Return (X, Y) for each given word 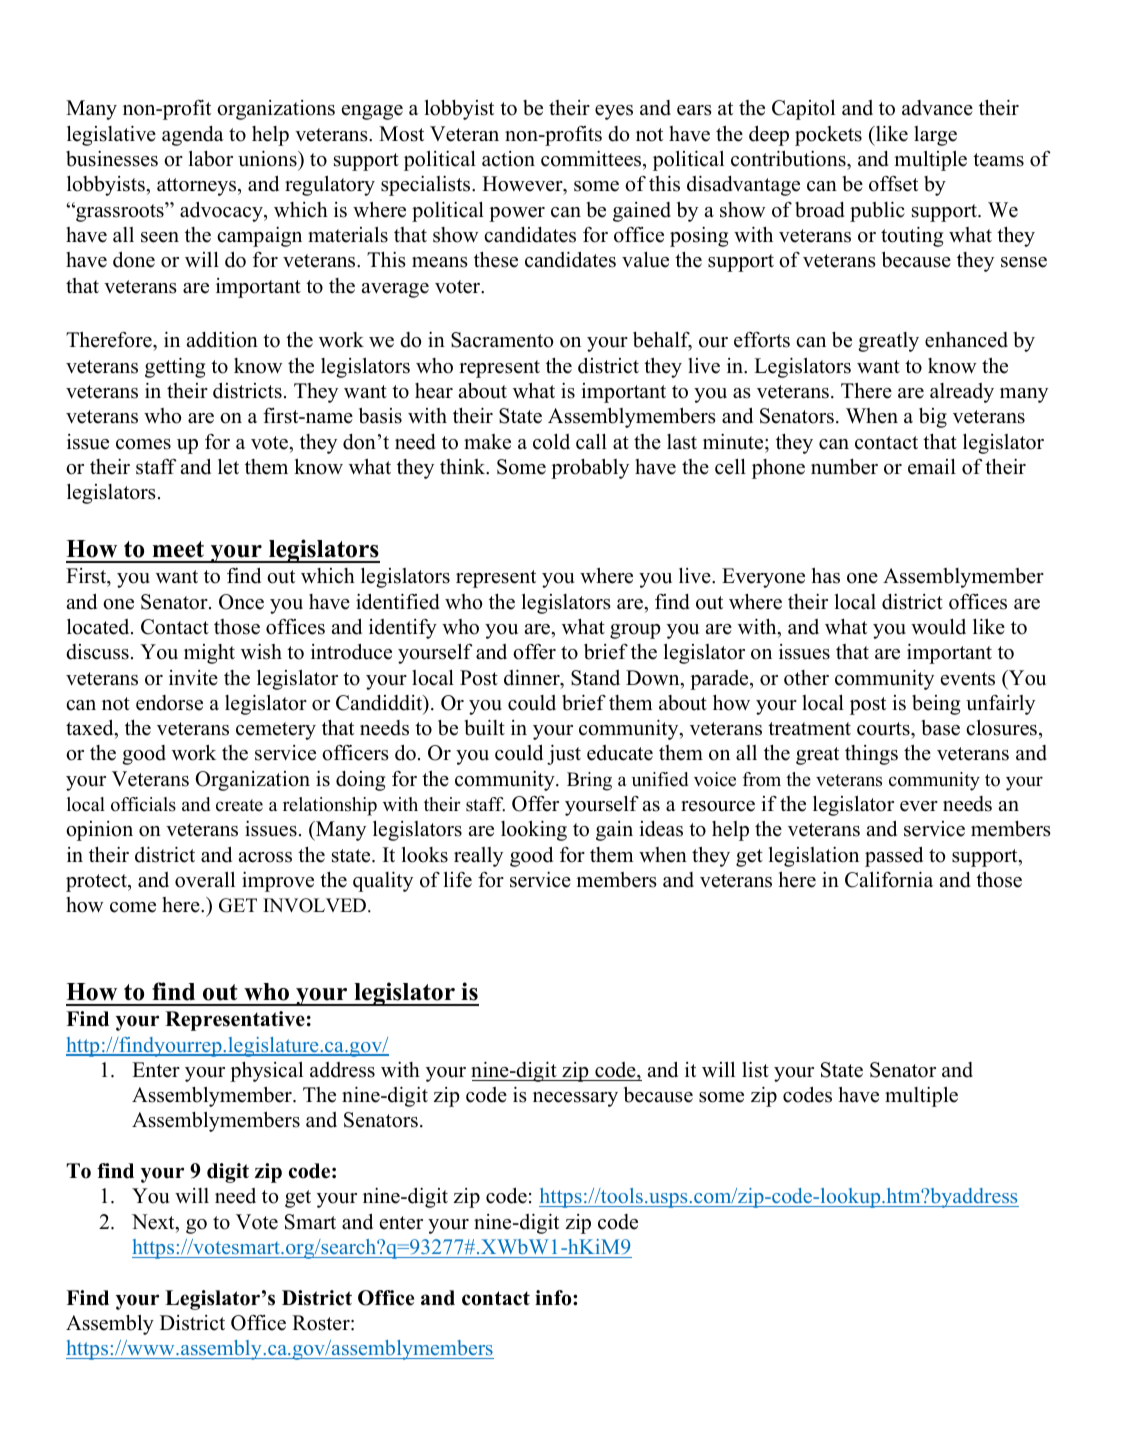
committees (592, 159)
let (228, 467)
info (554, 1298)
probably (590, 469)
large (935, 136)
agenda (193, 136)
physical (266, 1072)
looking (534, 830)
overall (205, 880)
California (889, 879)
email (932, 467)
